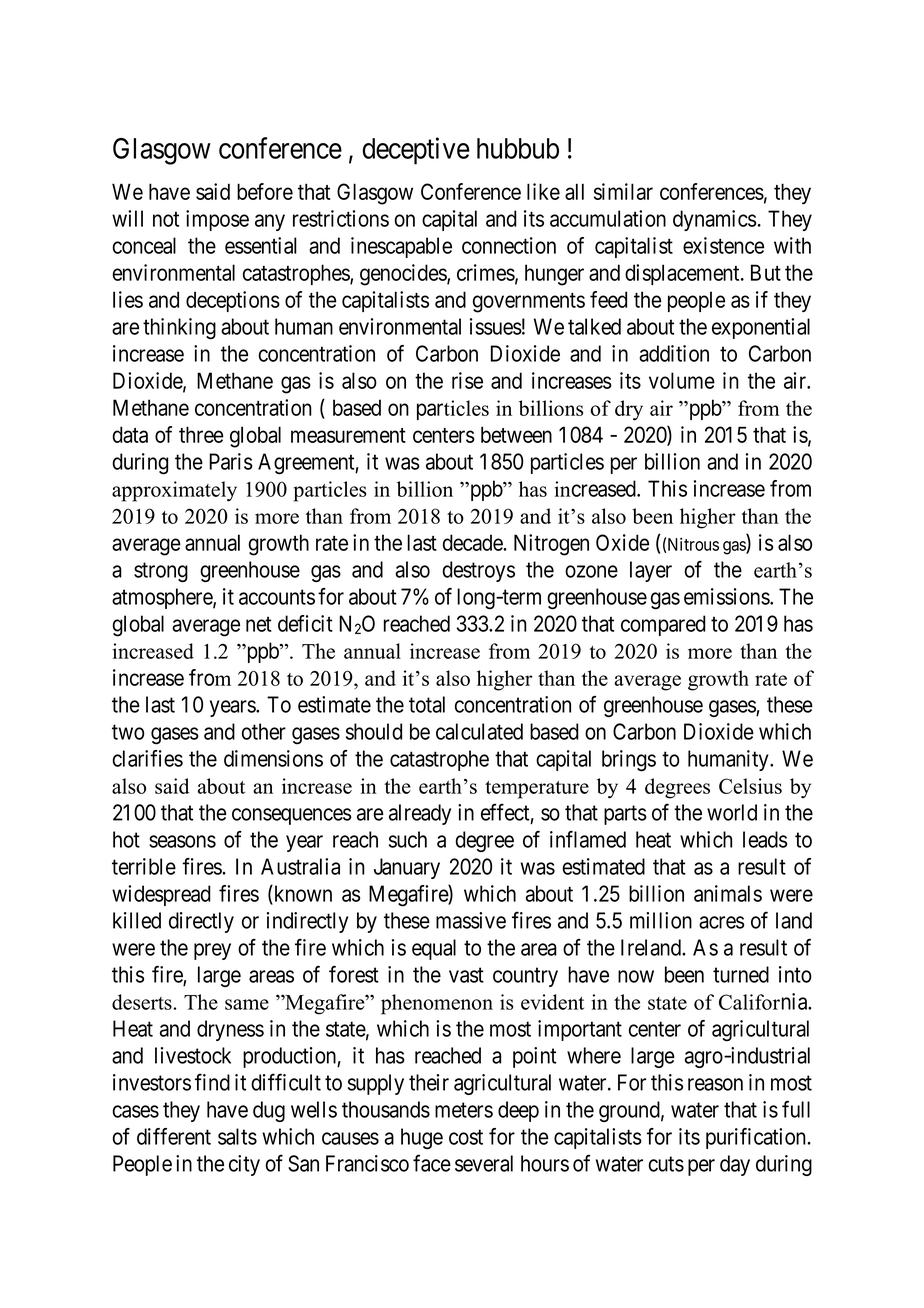  I want to click on deceptive, so click(416, 151).
